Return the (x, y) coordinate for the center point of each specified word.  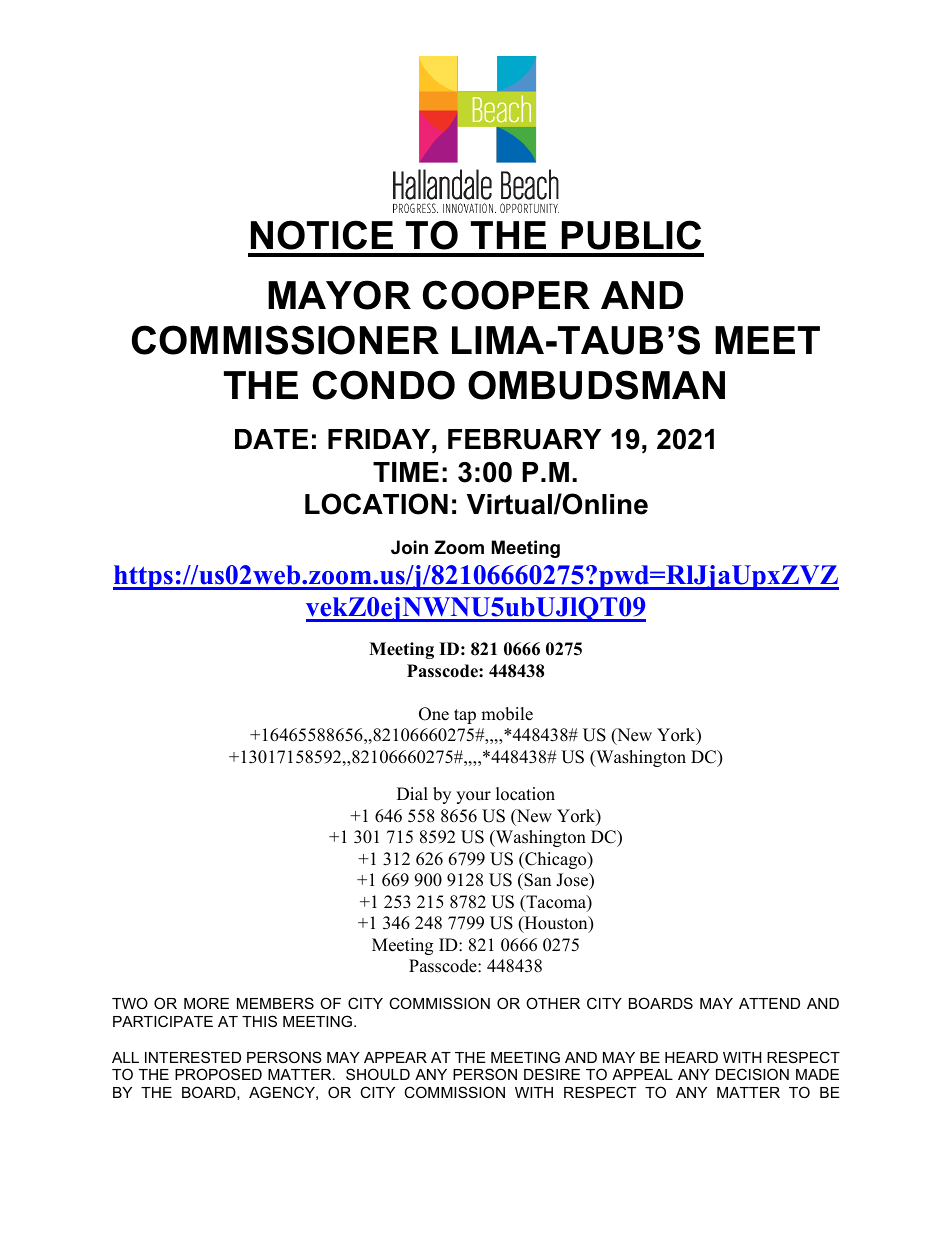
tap (465, 716)
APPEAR (395, 1057)
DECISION (752, 1074)
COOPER (506, 295)
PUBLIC (631, 235)
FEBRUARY (524, 439)
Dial (412, 793)
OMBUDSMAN (596, 385)
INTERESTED (193, 1057)
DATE (271, 439)
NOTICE (322, 235)
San (536, 881)
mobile (507, 714)
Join (409, 547)
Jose (573, 881)
